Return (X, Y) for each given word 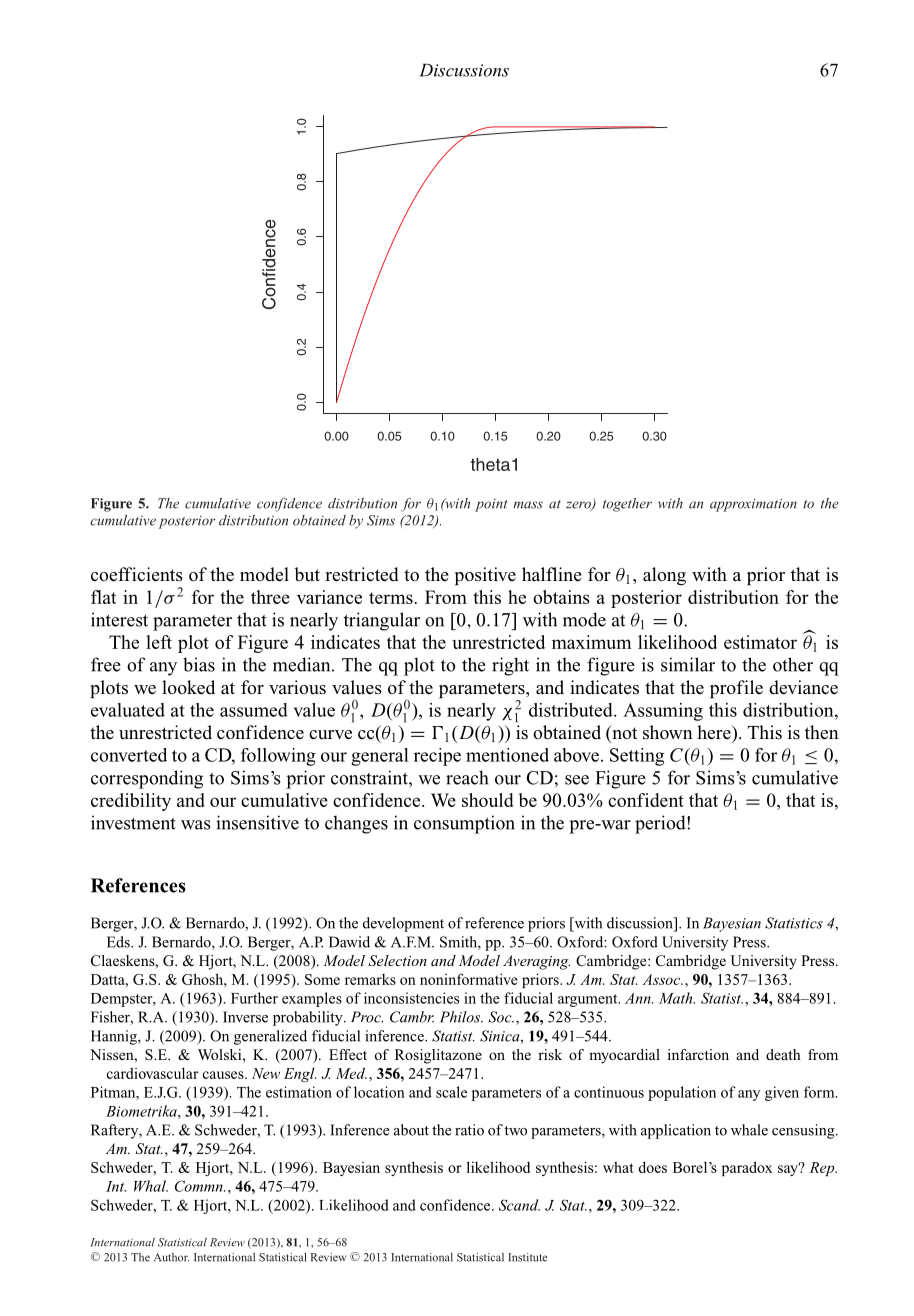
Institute (527, 1257)
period (661, 824)
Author (171, 1257)
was (196, 825)
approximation (753, 505)
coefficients (137, 574)
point (491, 505)
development (403, 924)
